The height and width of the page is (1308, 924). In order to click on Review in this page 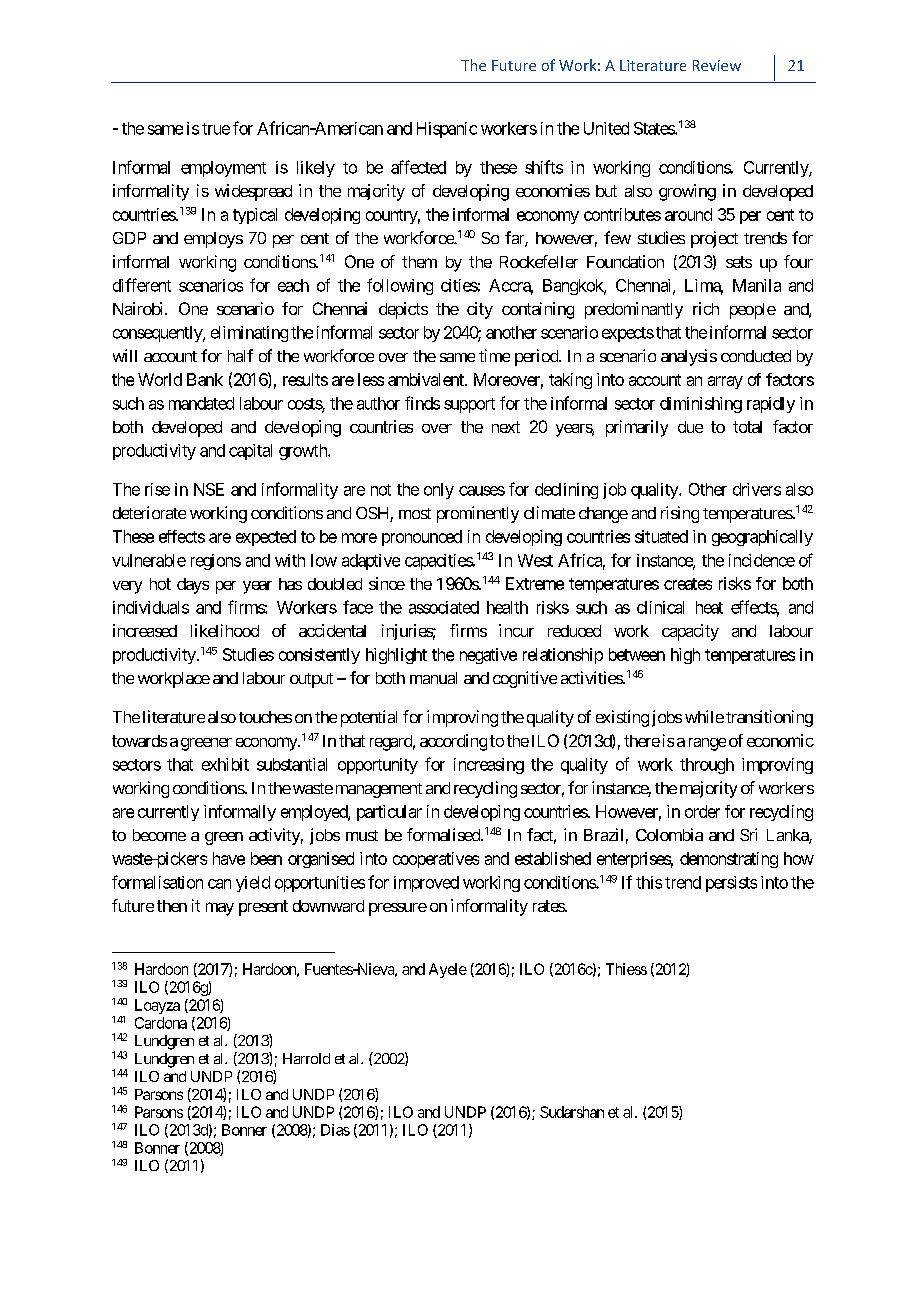, I will do `click(717, 65)`.
